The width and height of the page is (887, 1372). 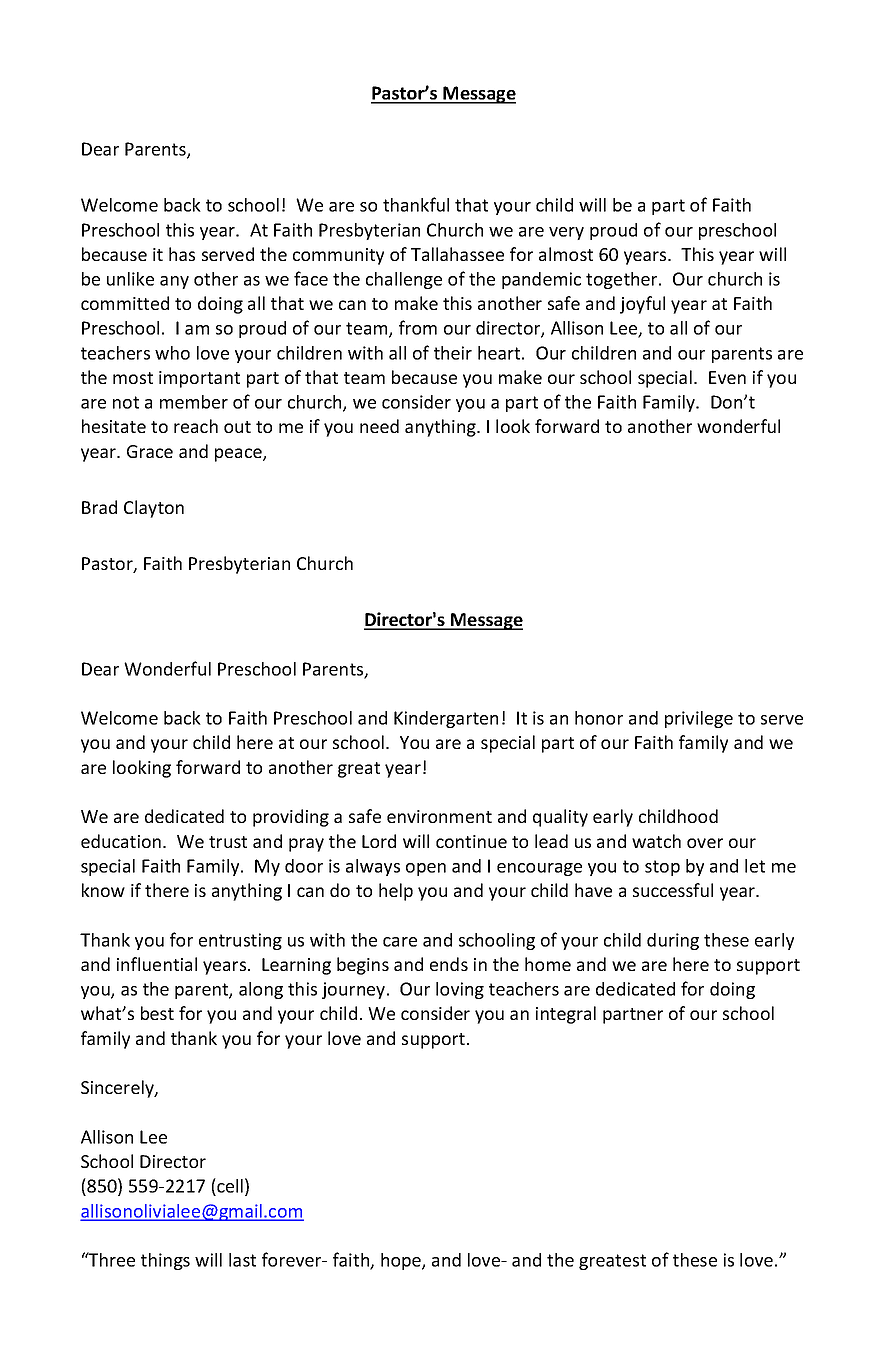 What do you see at coordinates (566, 1015) in the page?
I see `integral` at bounding box center [566, 1015].
